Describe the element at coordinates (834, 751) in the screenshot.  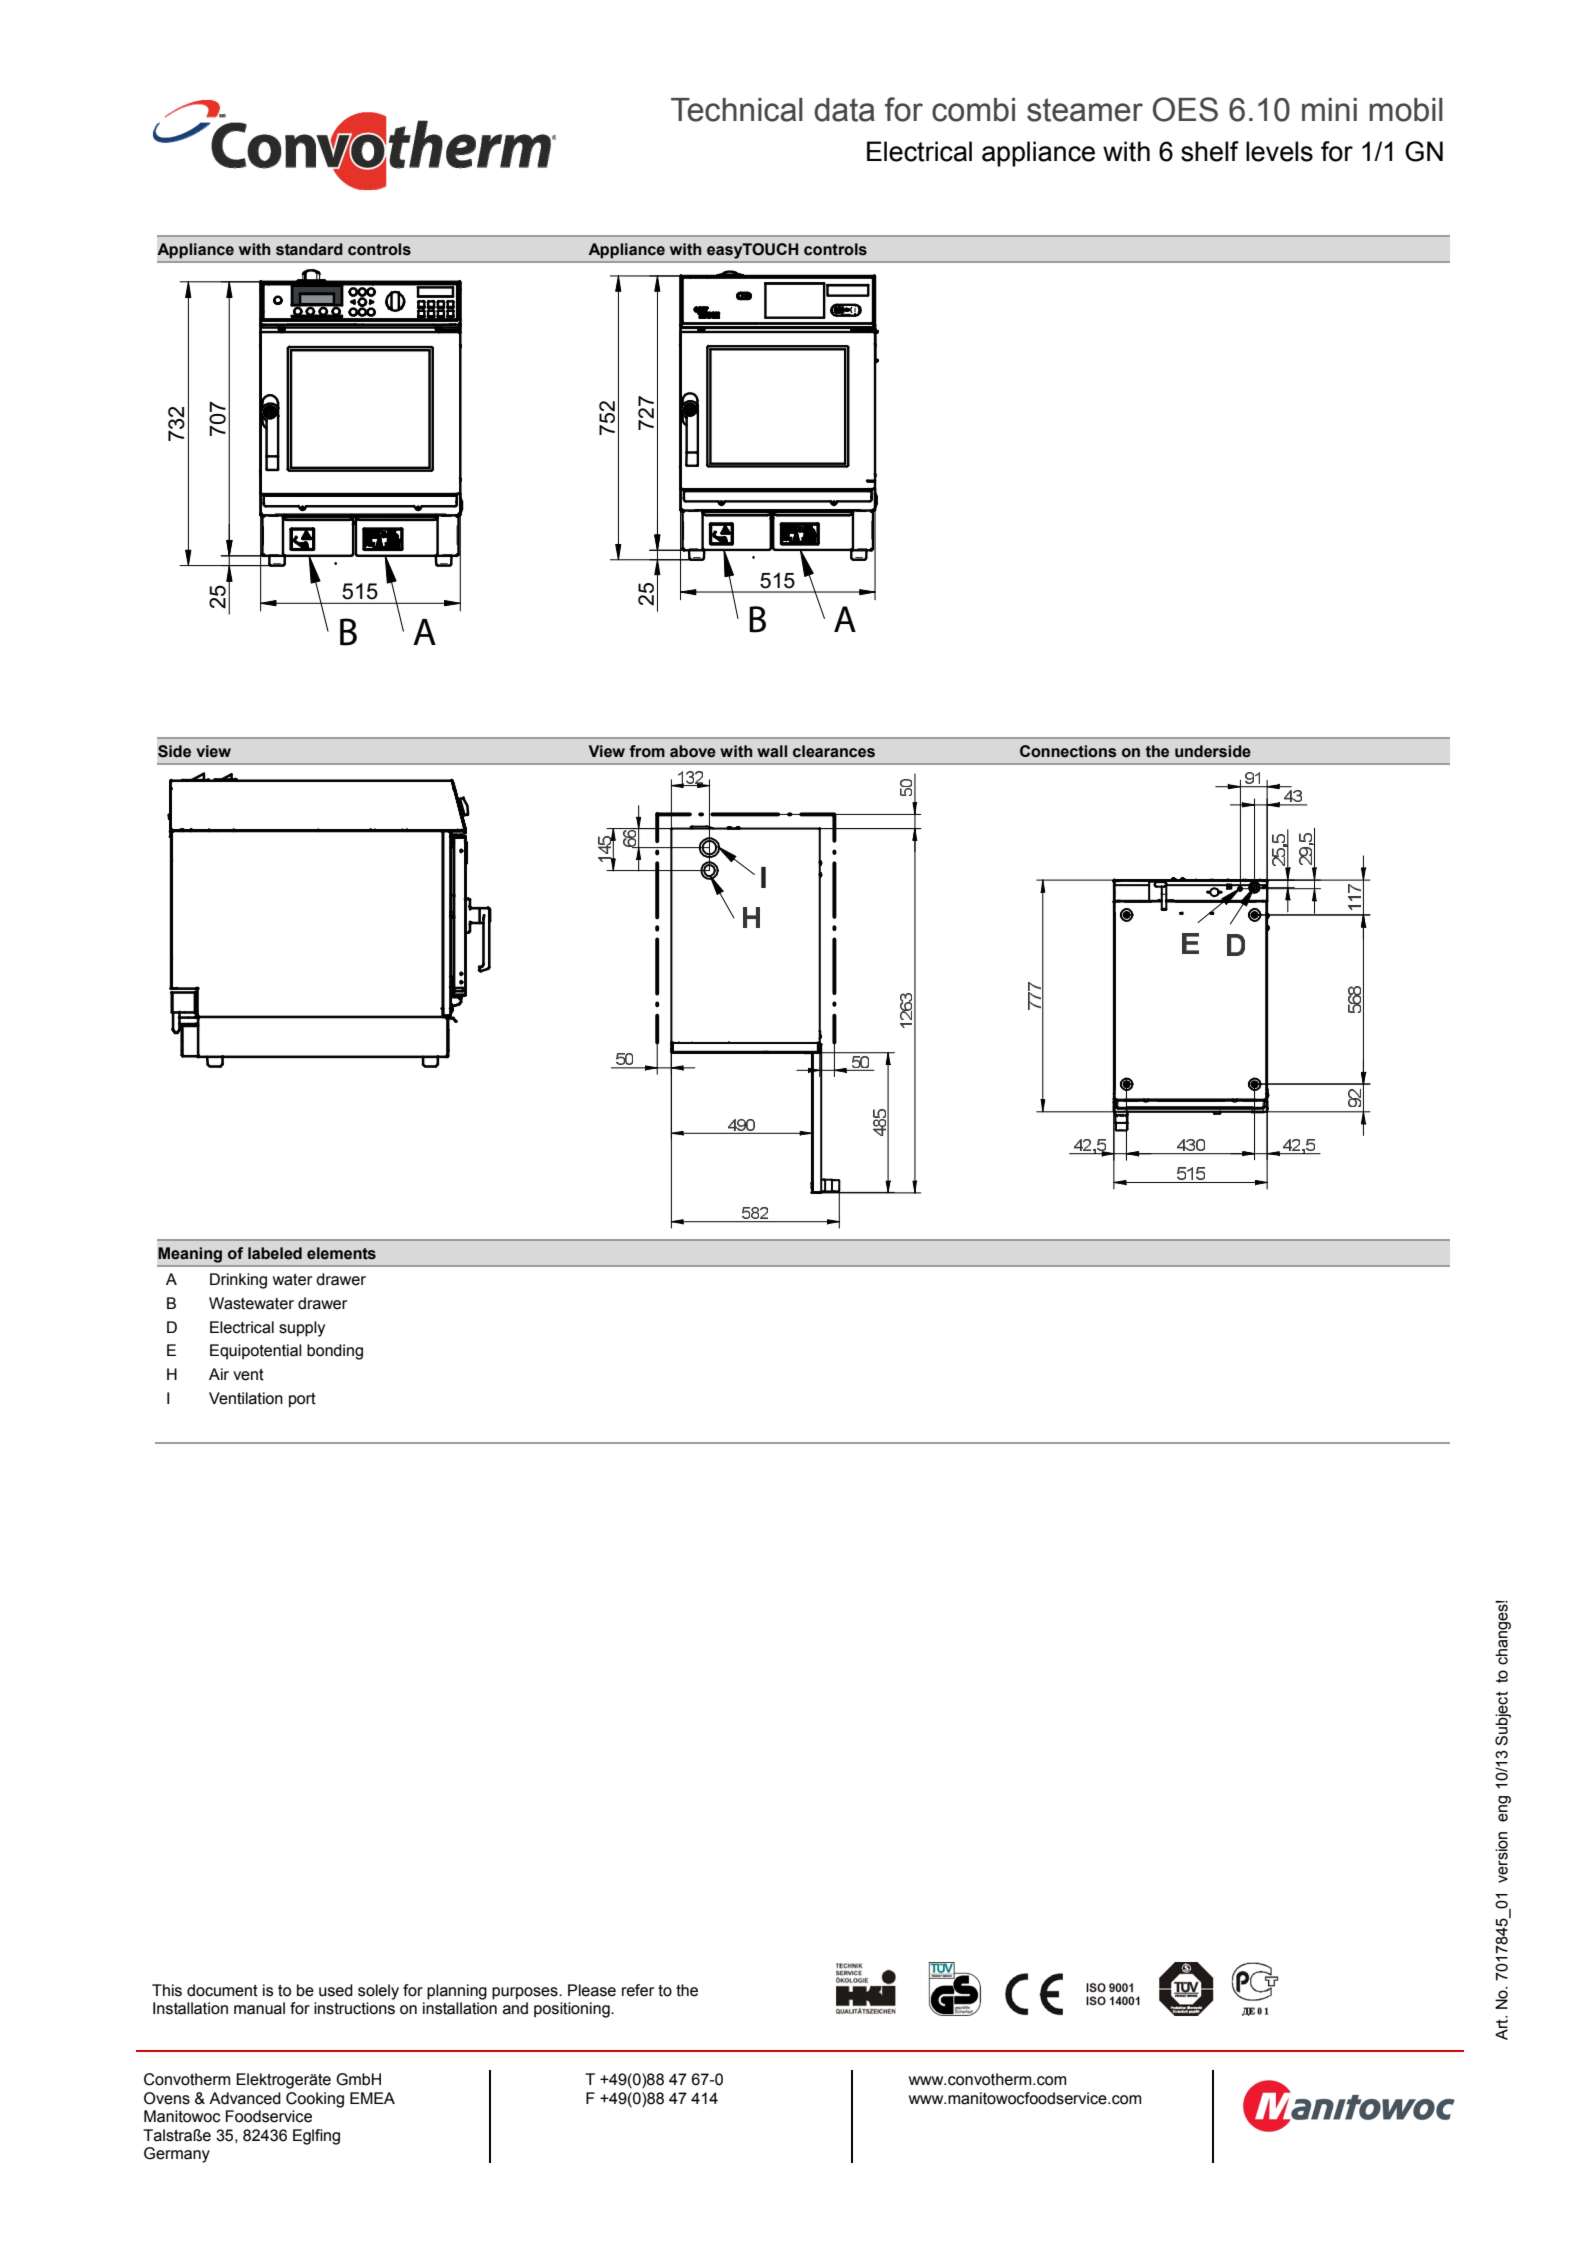
I see `clearances` at that location.
